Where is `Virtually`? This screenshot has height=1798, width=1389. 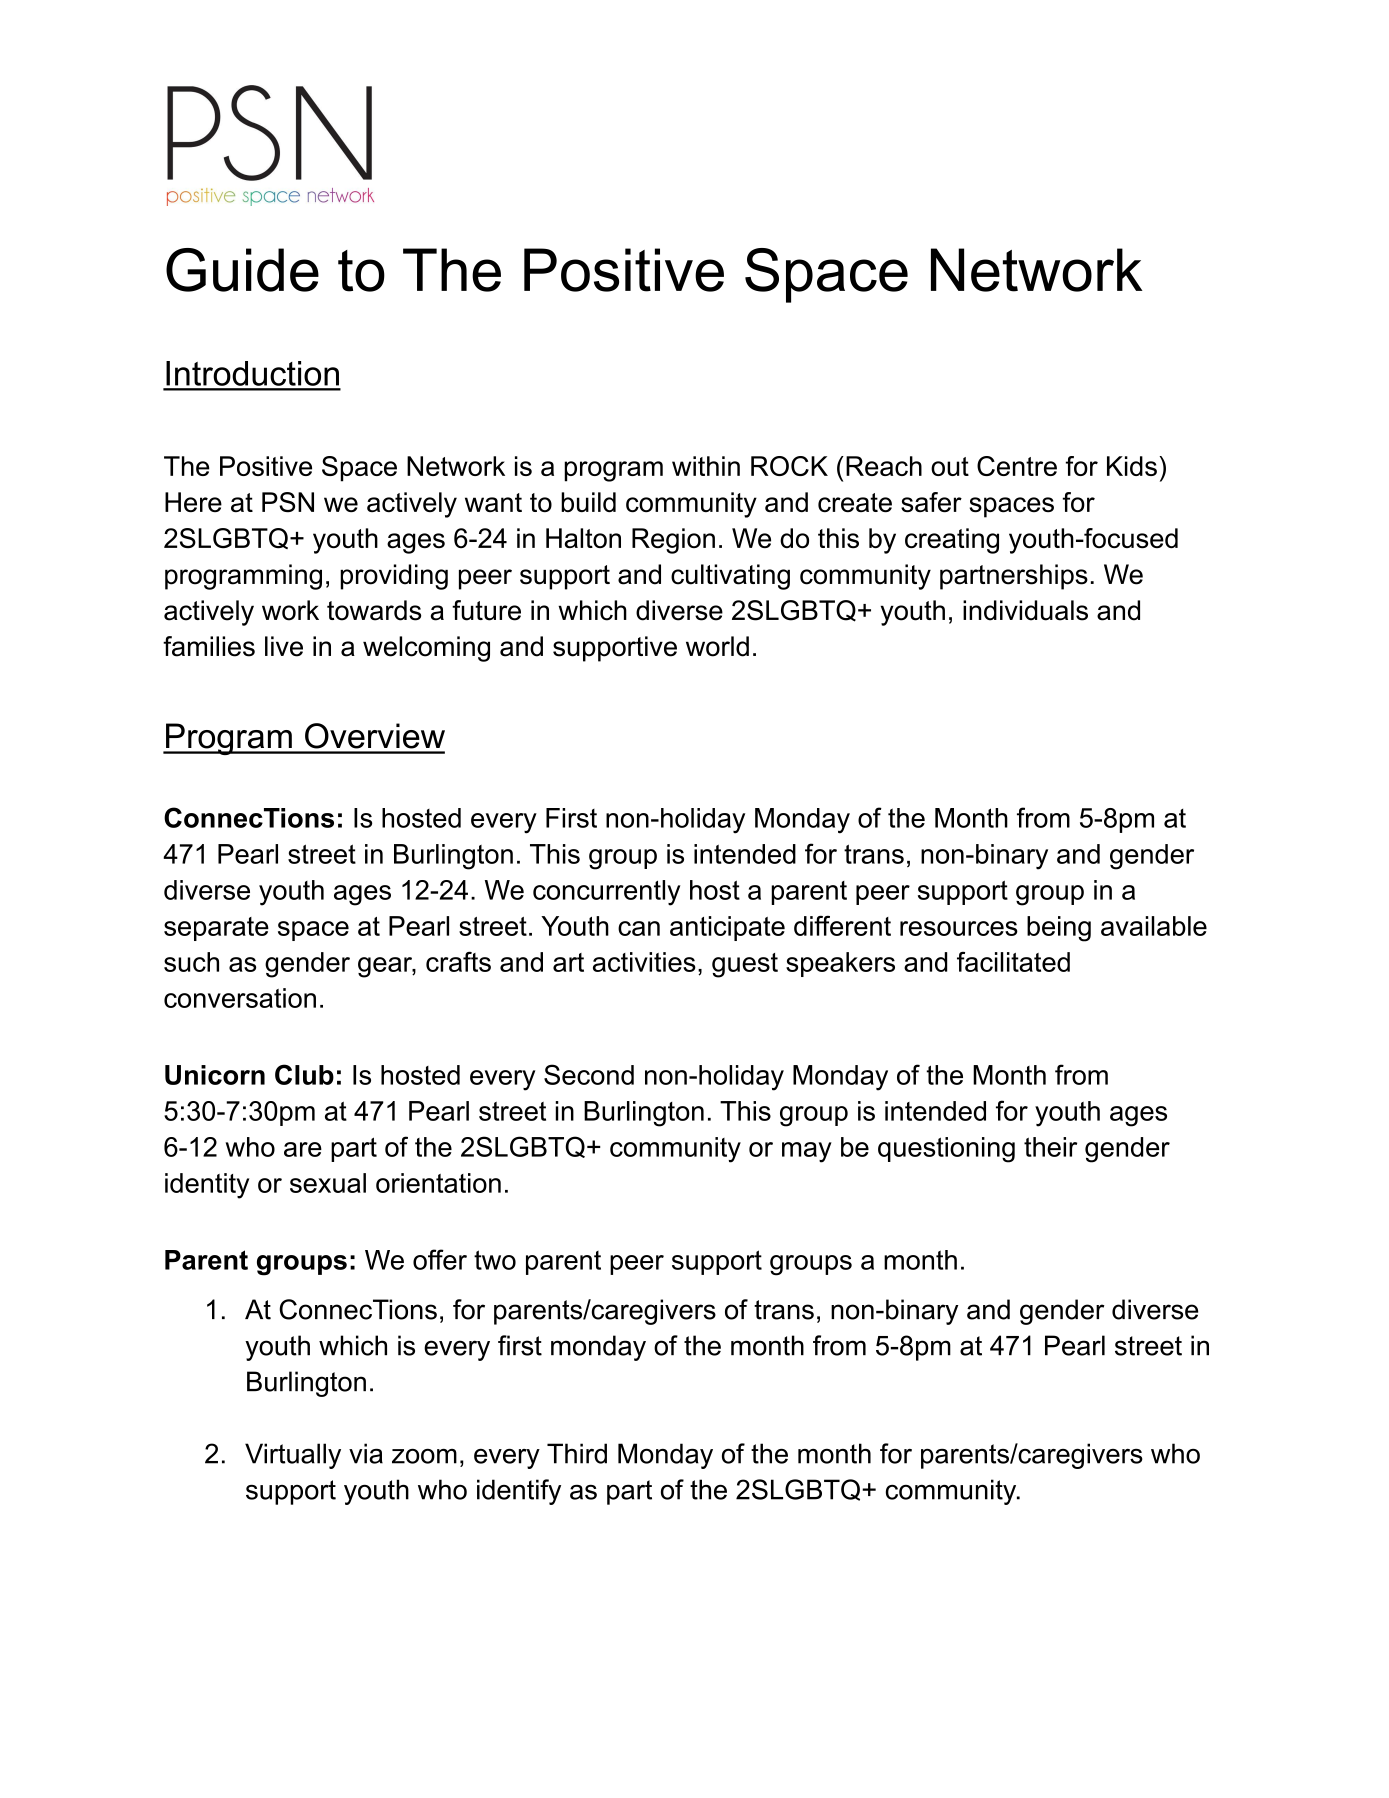 Virtually is located at coordinates (293, 1456).
